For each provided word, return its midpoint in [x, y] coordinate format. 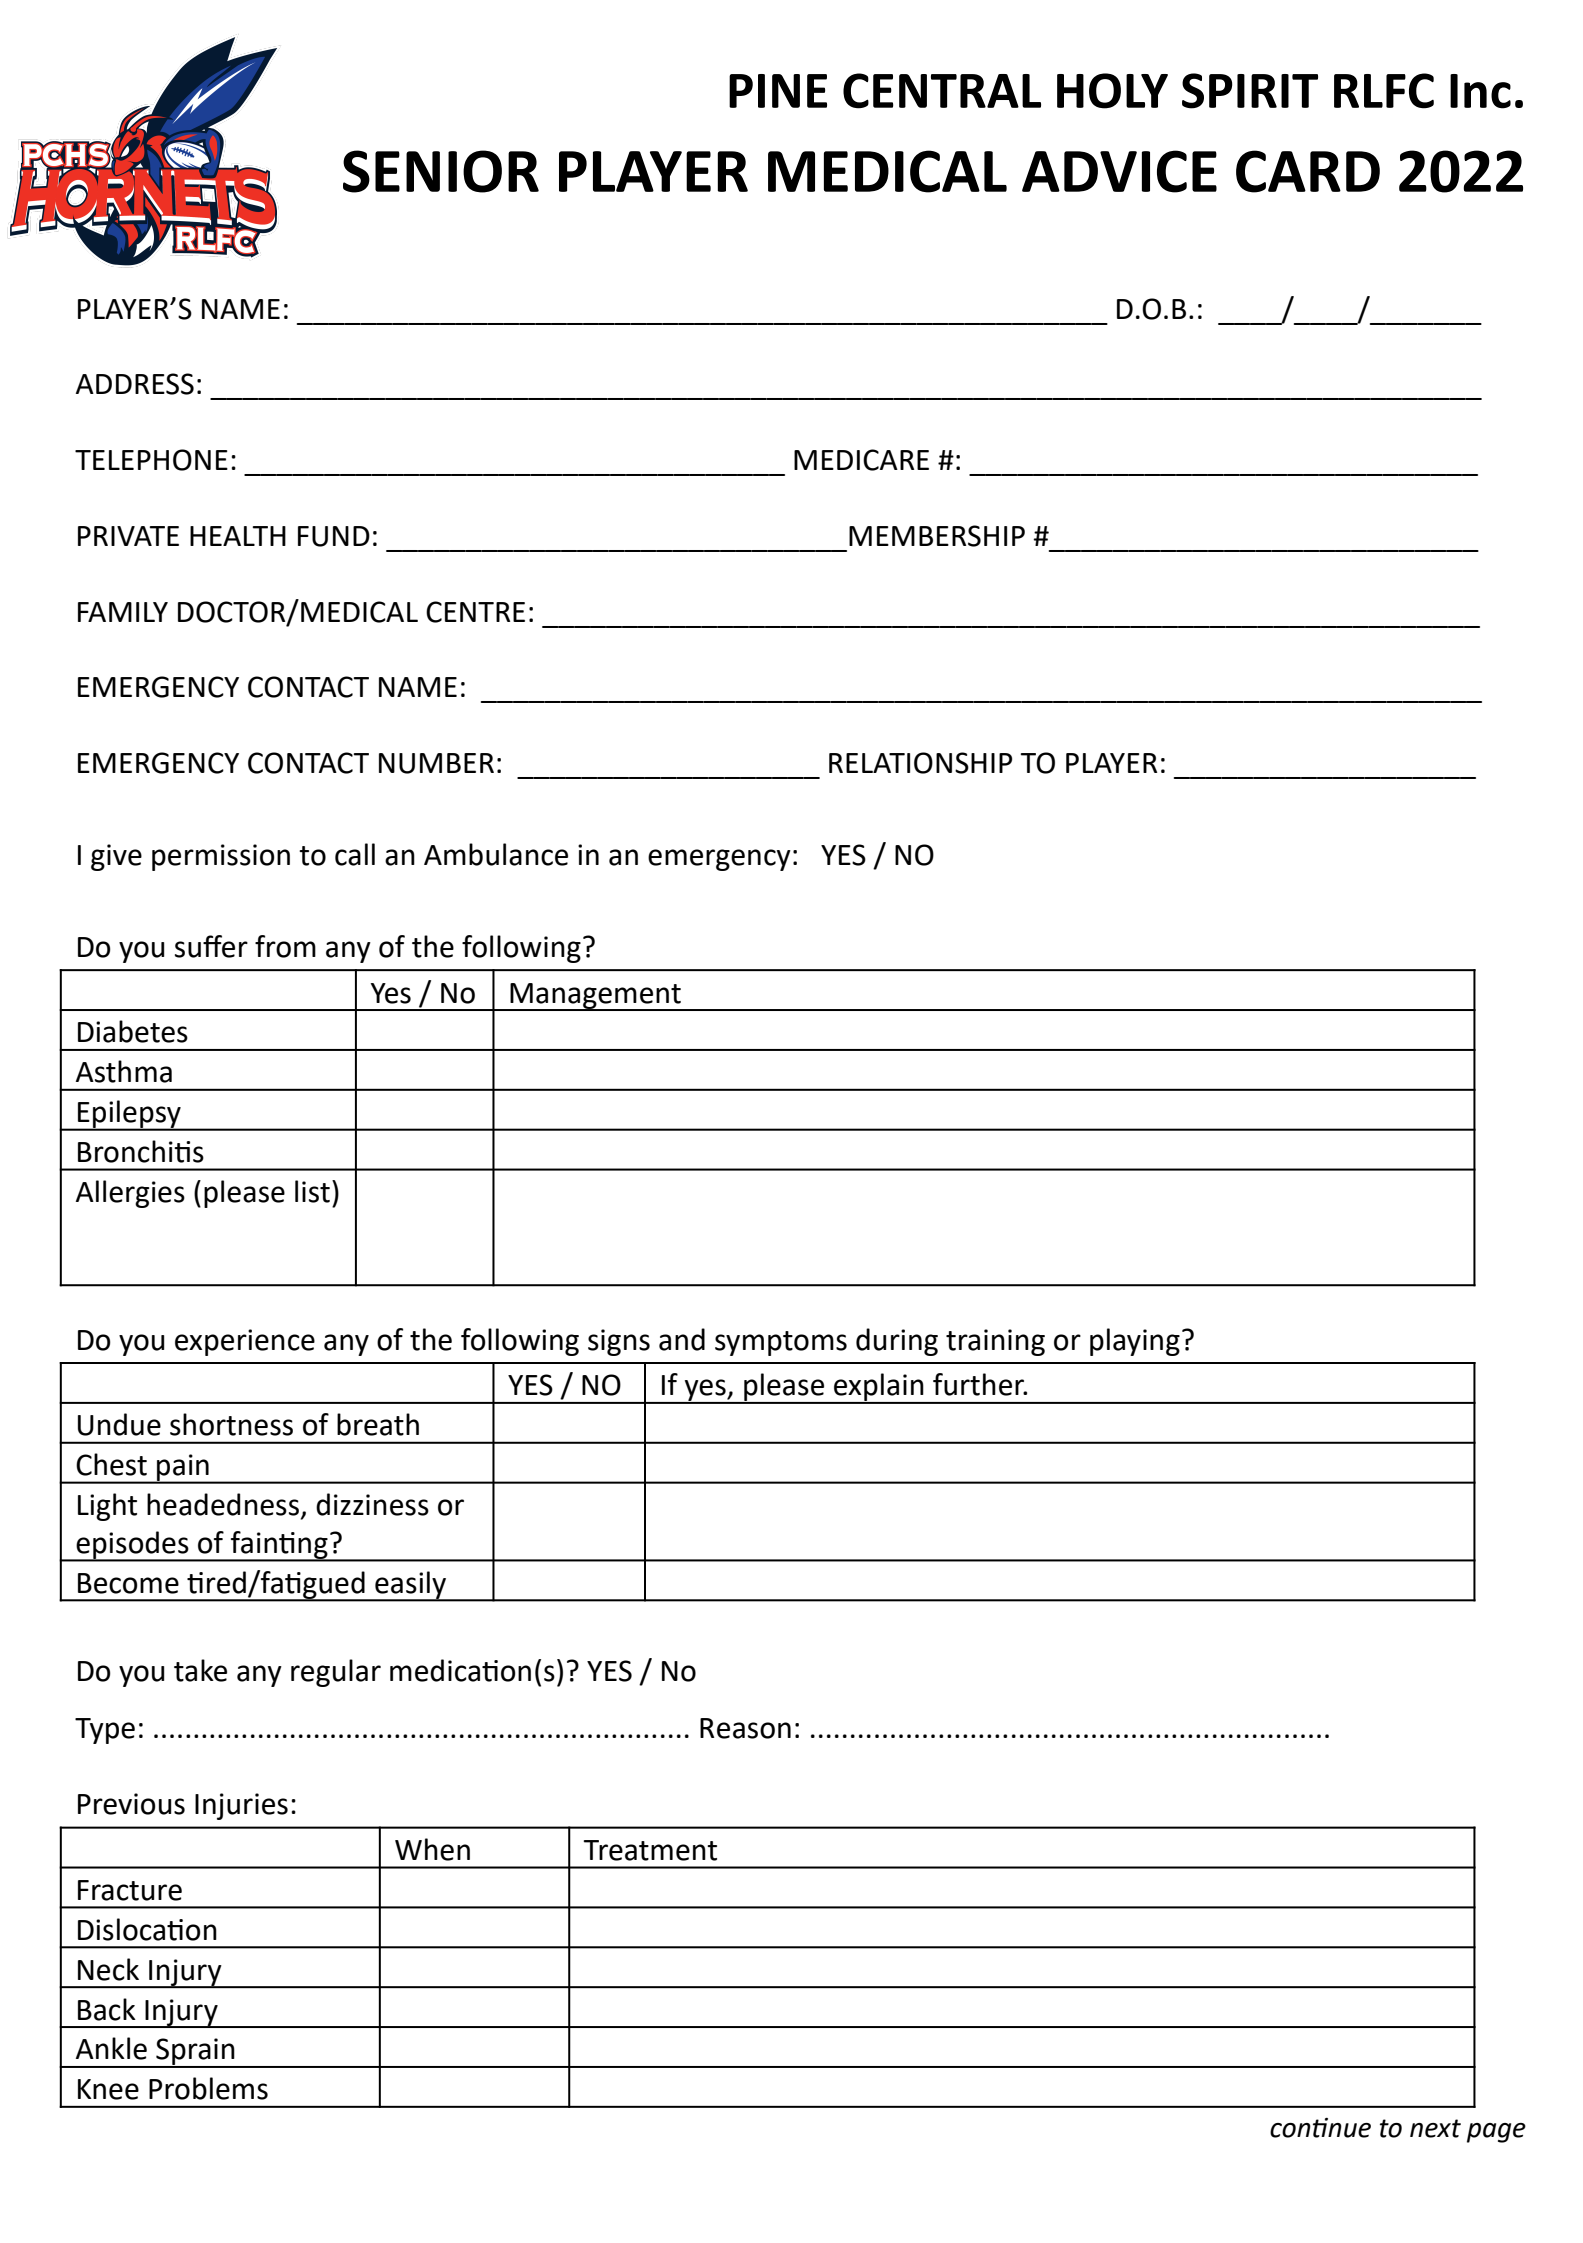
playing [1135, 1342]
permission [221, 857]
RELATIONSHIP [920, 763]
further [980, 1384]
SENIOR [441, 171]
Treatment [650, 1850]
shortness [231, 1424]
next [1435, 2128]
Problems [208, 2088]
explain [879, 1388]
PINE [778, 91]
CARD [1308, 171]
